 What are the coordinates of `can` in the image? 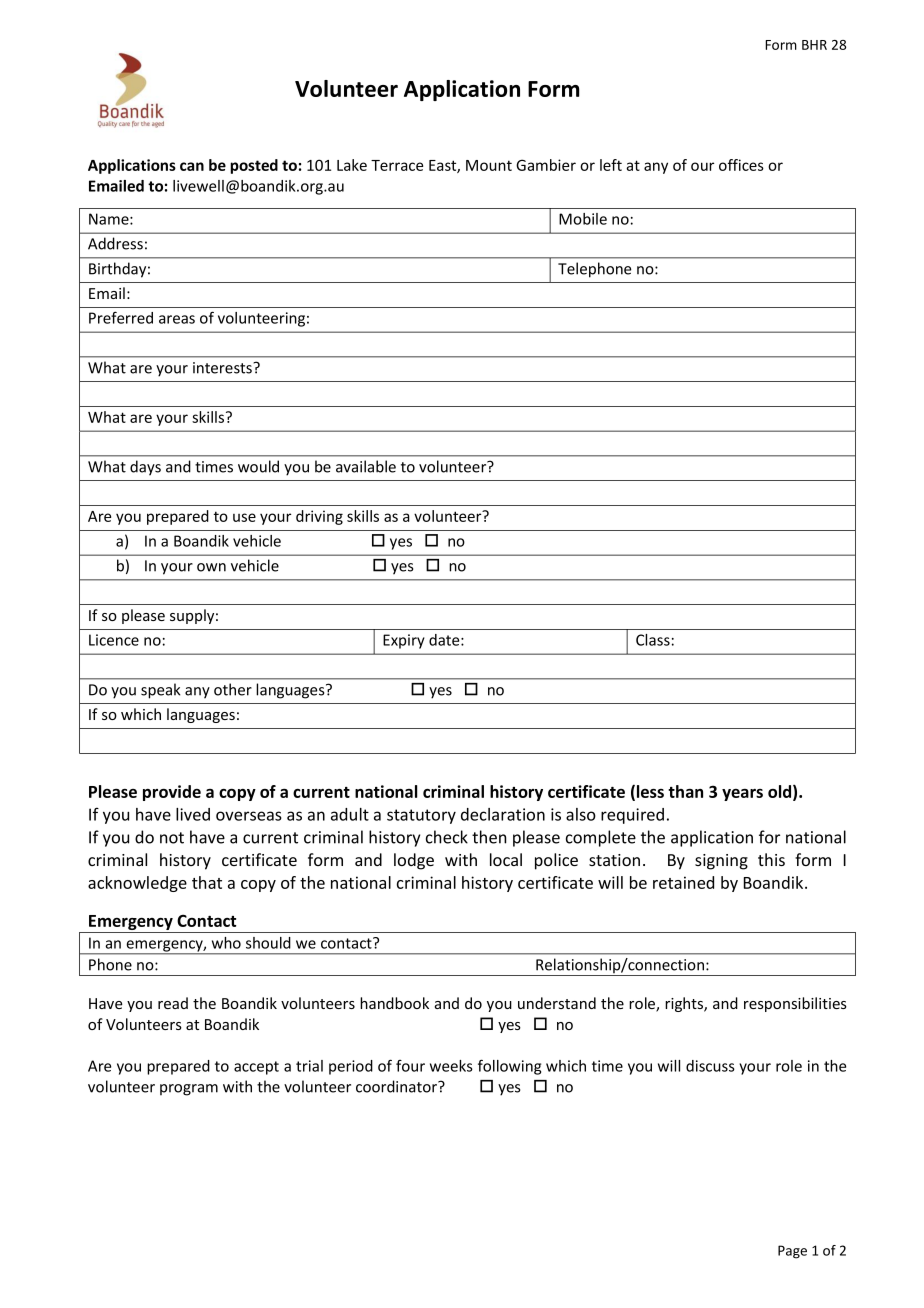 It's located at (192, 166).
